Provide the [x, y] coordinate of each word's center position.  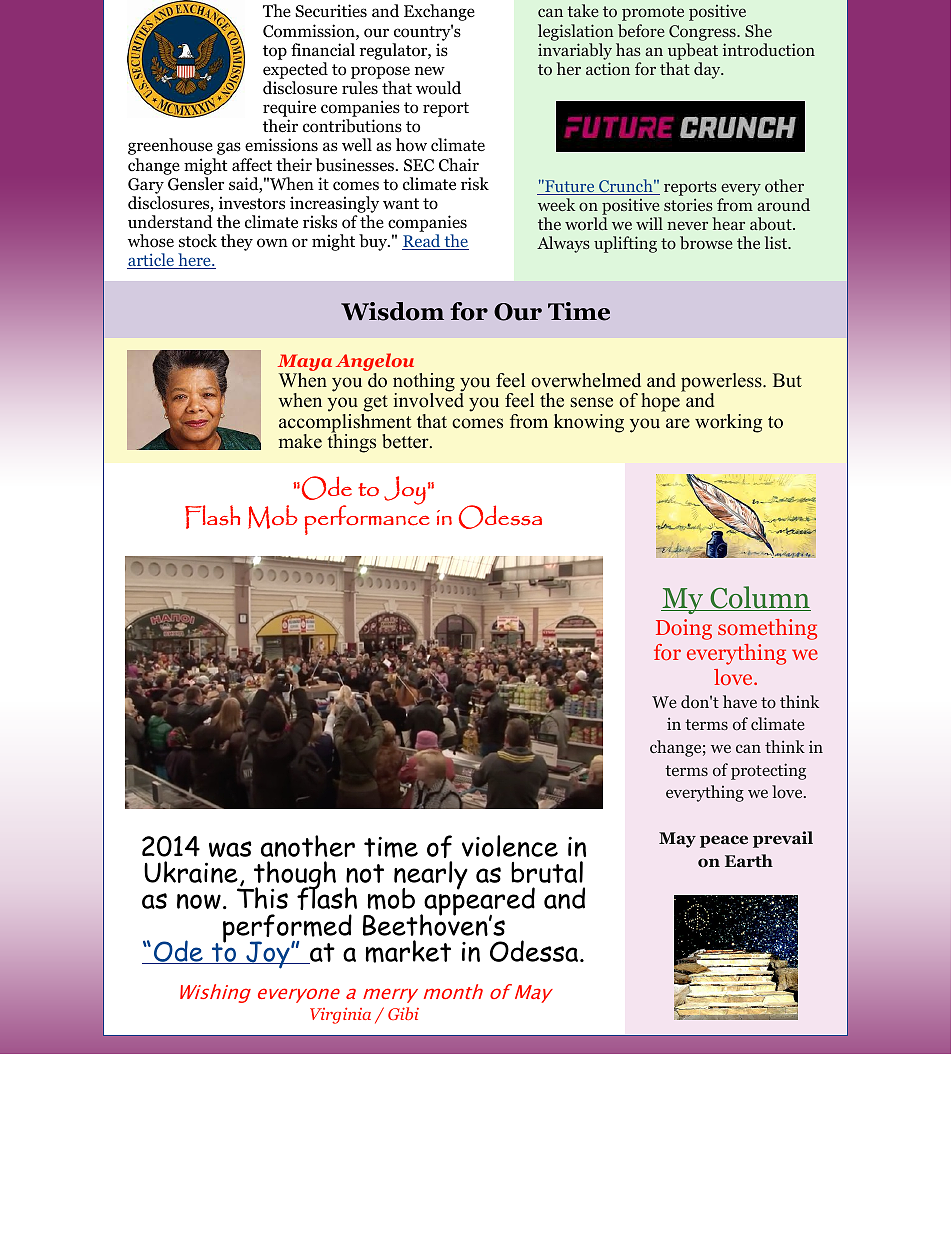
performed [287, 929]
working [728, 423]
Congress [703, 33]
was [230, 849]
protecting [768, 771]
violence [510, 846]
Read [422, 242]
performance [367, 519]
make [300, 441]
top [275, 52]
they [237, 242]
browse [706, 242]
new [430, 70]
